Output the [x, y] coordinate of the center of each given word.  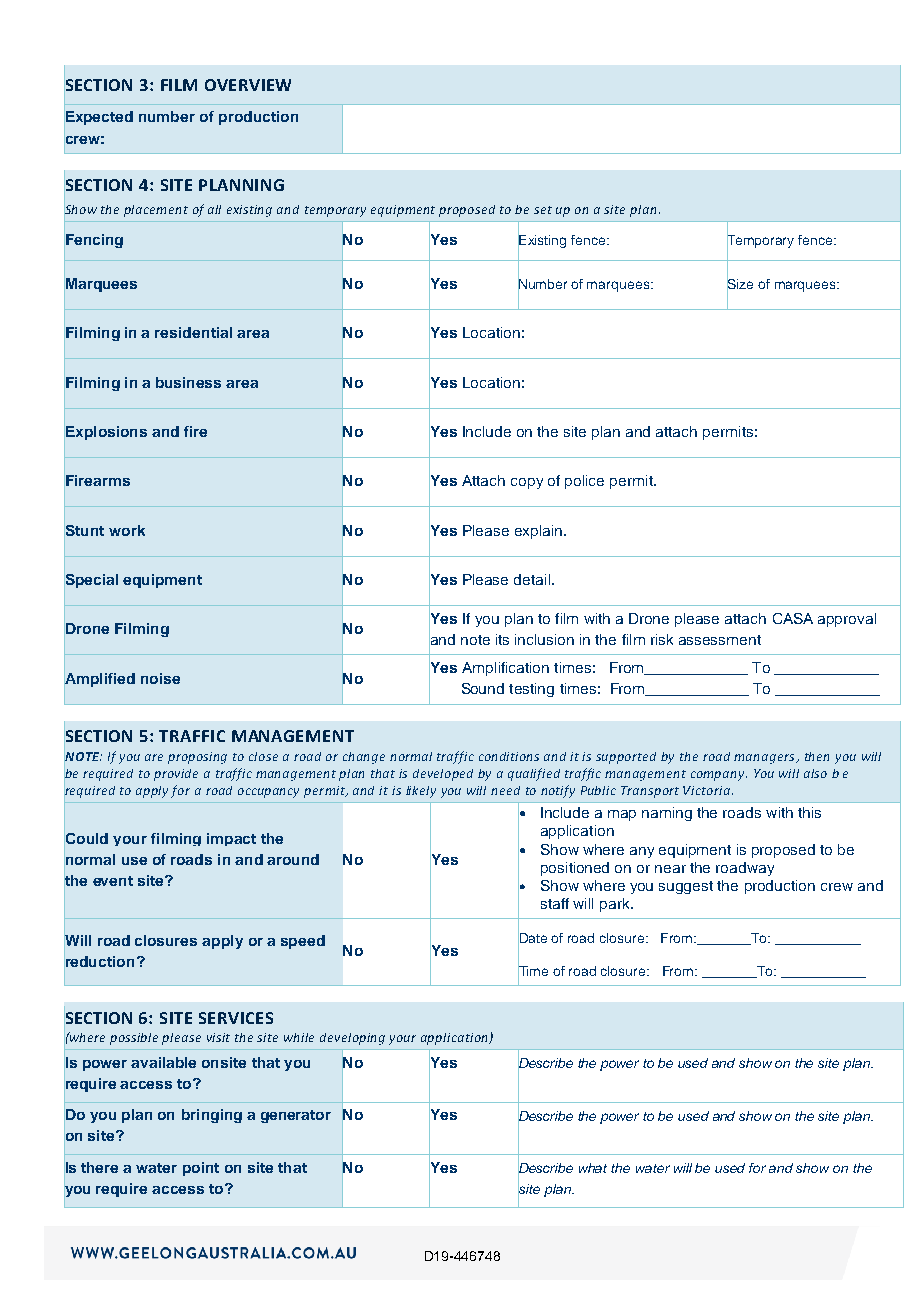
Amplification [505, 669]
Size [740, 284]
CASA [793, 618]
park [616, 905]
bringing [212, 1116]
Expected [99, 118]
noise [160, 678]
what [593, 1168]
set [543, 210]
